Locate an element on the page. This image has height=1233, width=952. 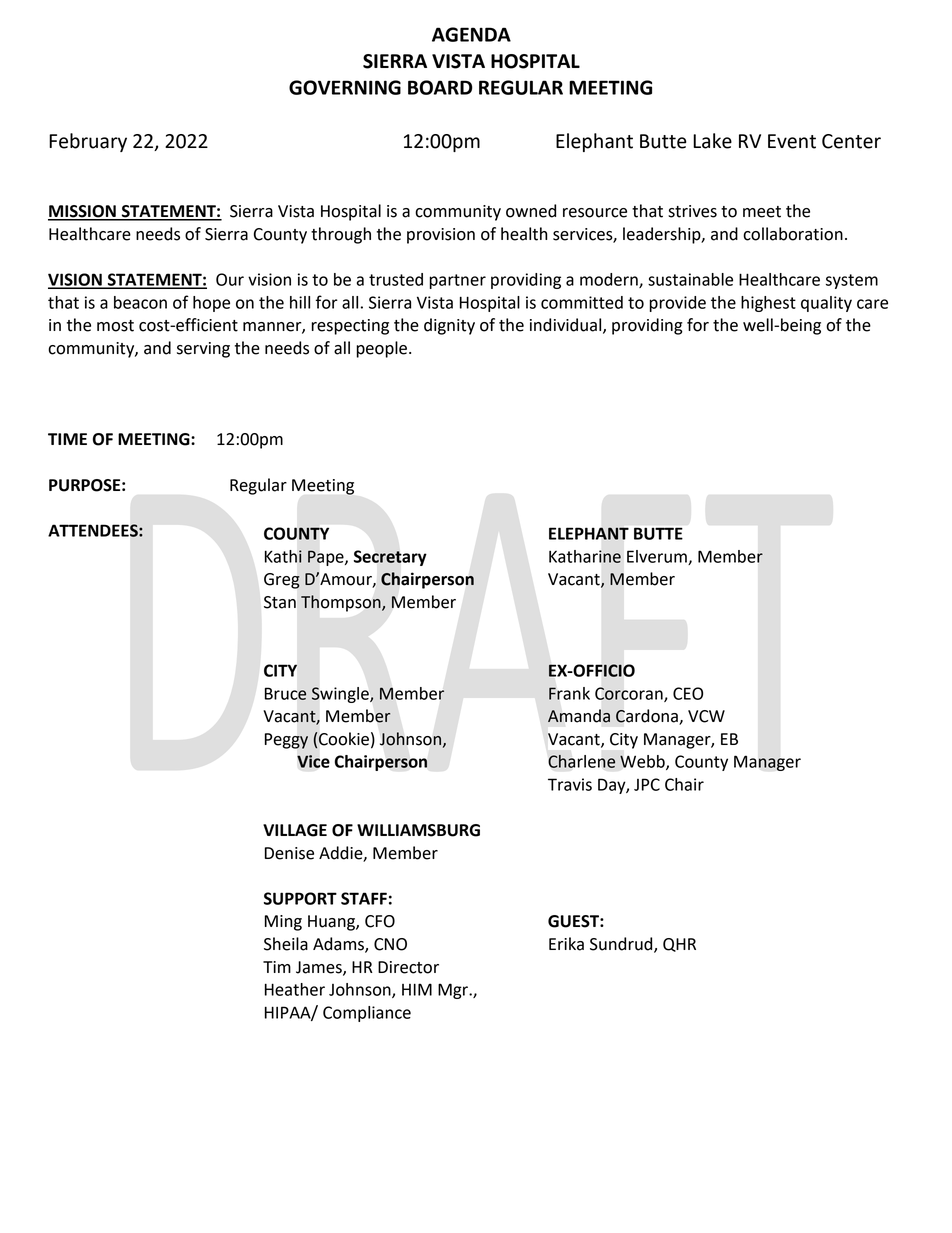
highest is located at coordinates (768, 304).
